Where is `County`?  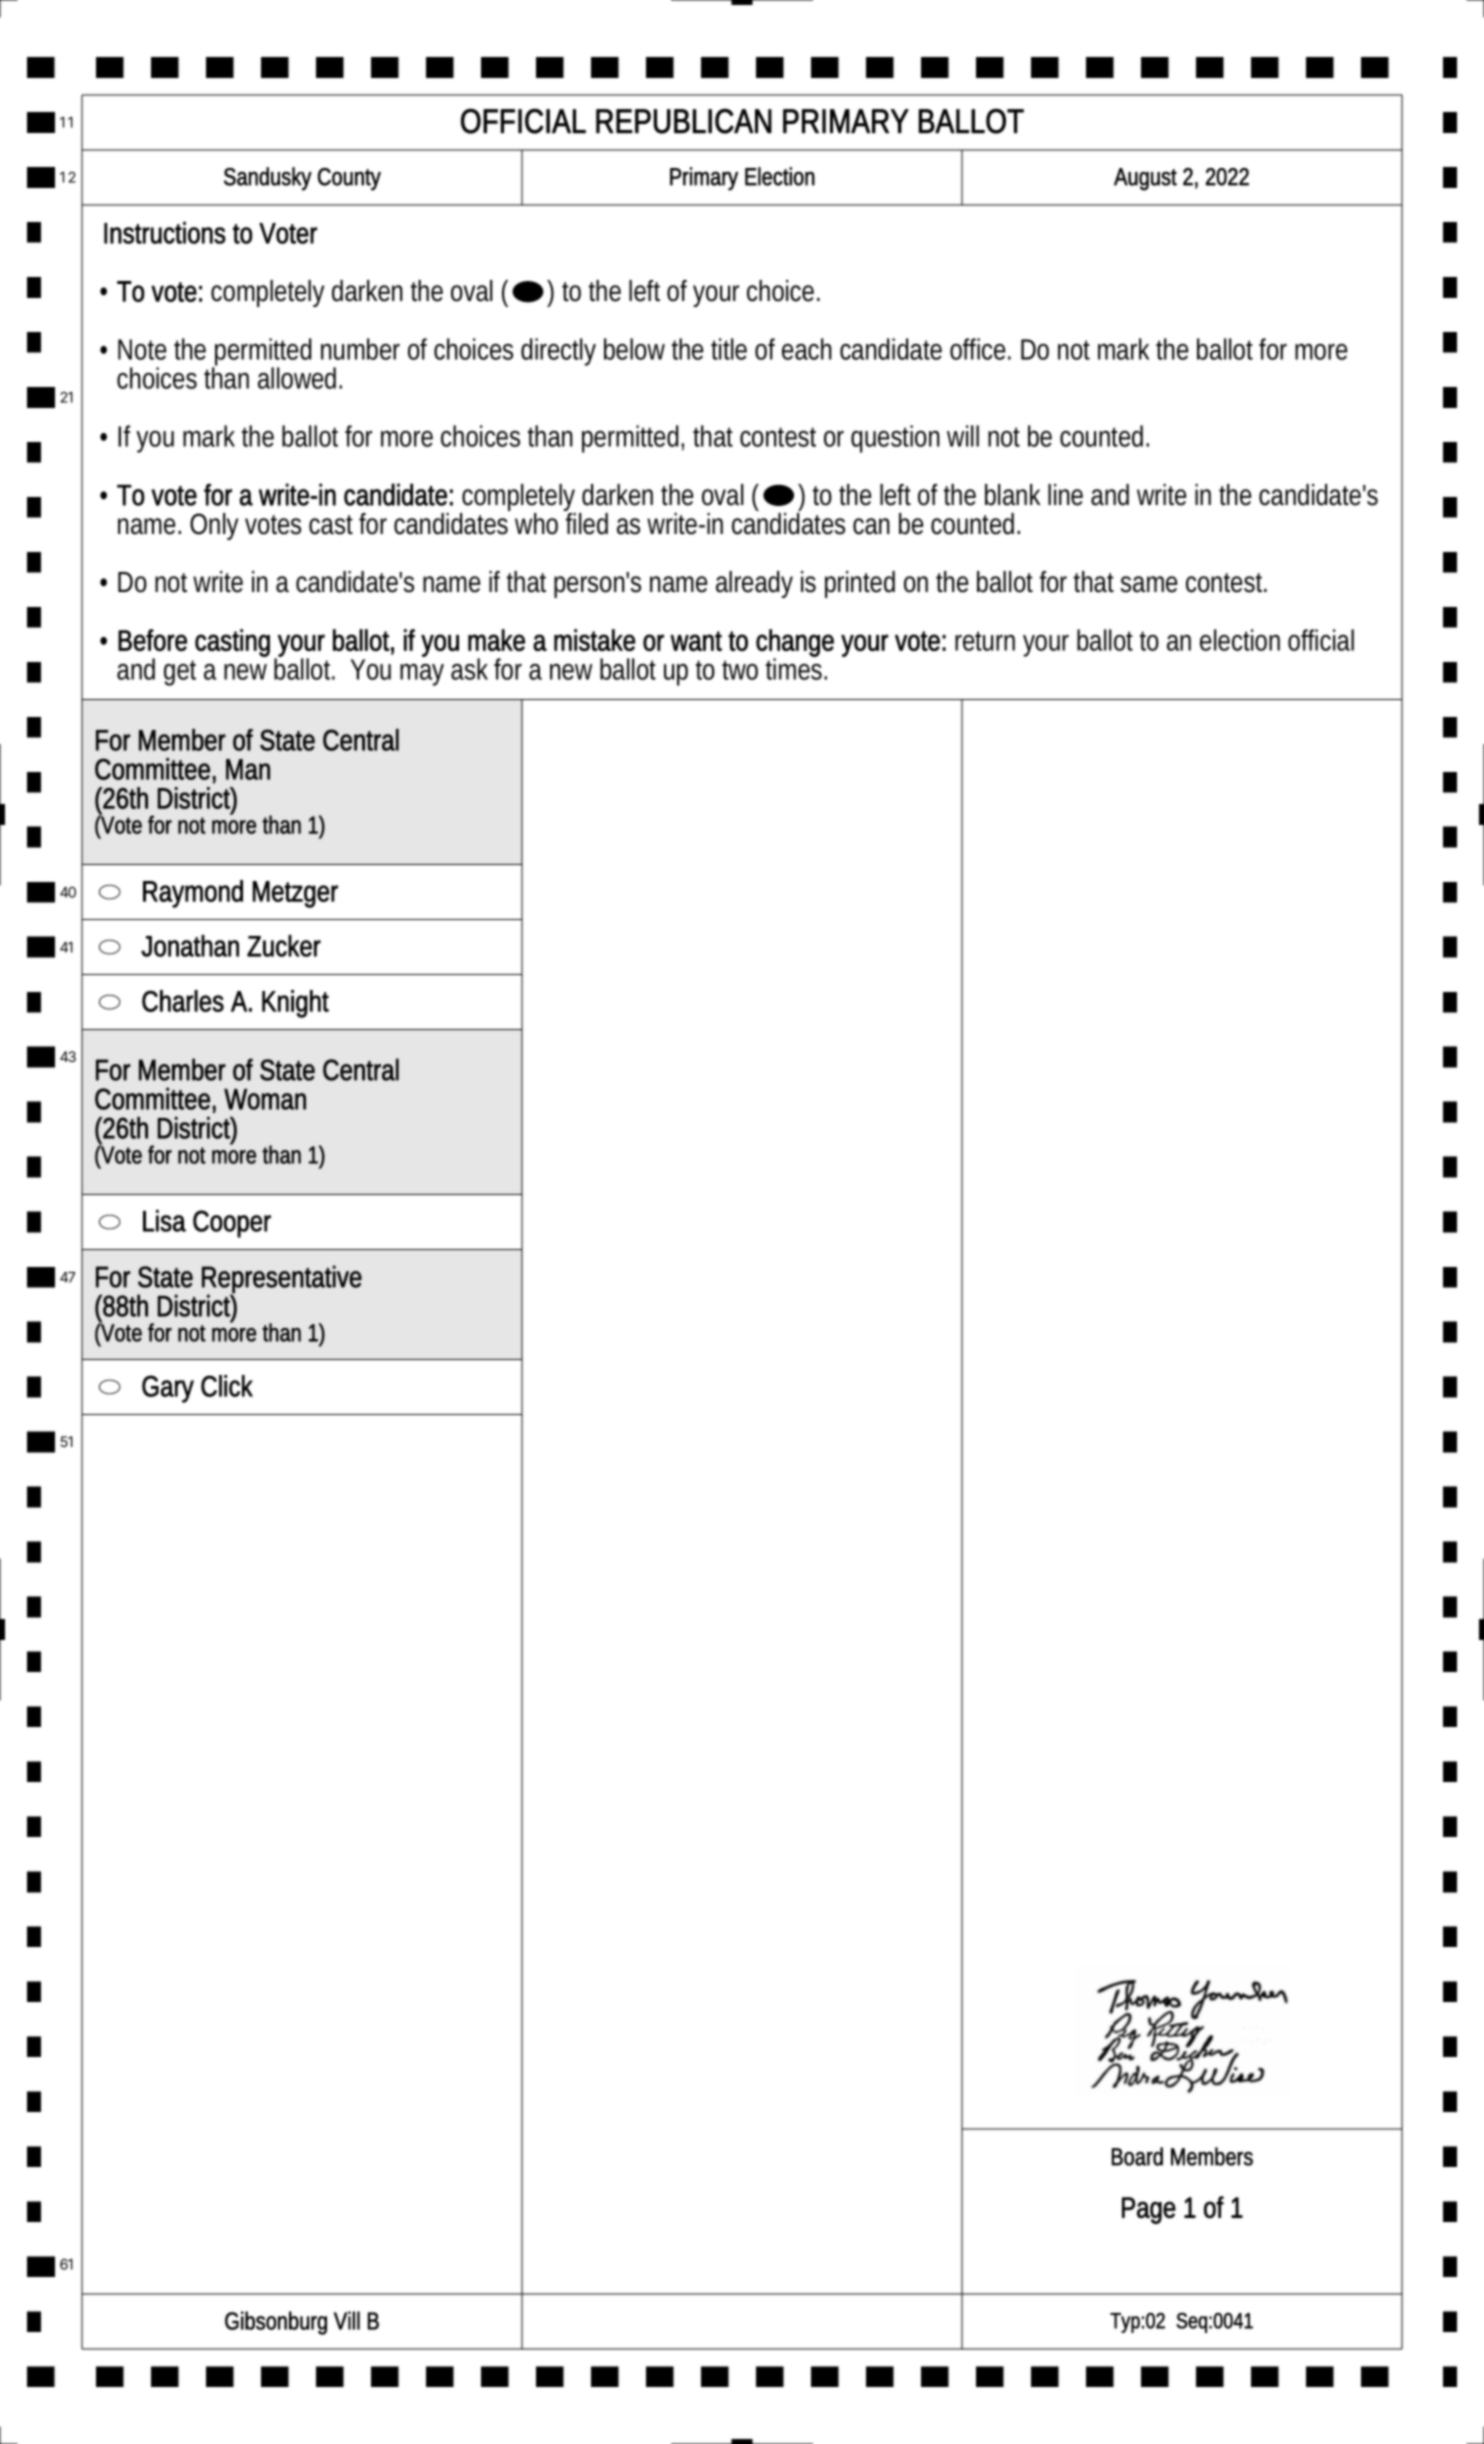
County is located at coordinates (349, 179).
